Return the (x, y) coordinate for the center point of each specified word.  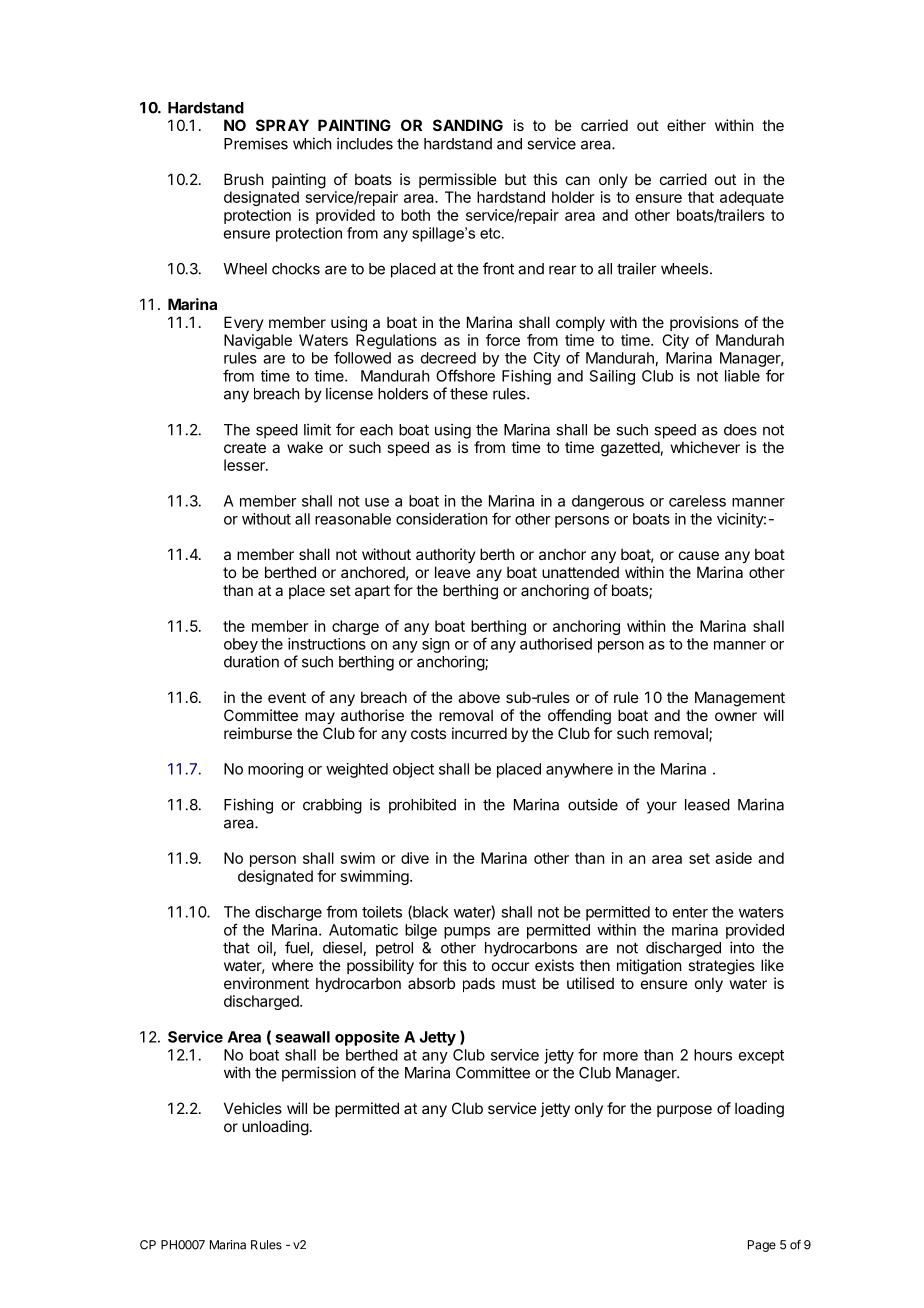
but (515, 179)
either (686, 125)
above (479, 697)
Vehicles (253, 1108)
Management (740, 699)
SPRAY (282, 125)
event (287, 697)
